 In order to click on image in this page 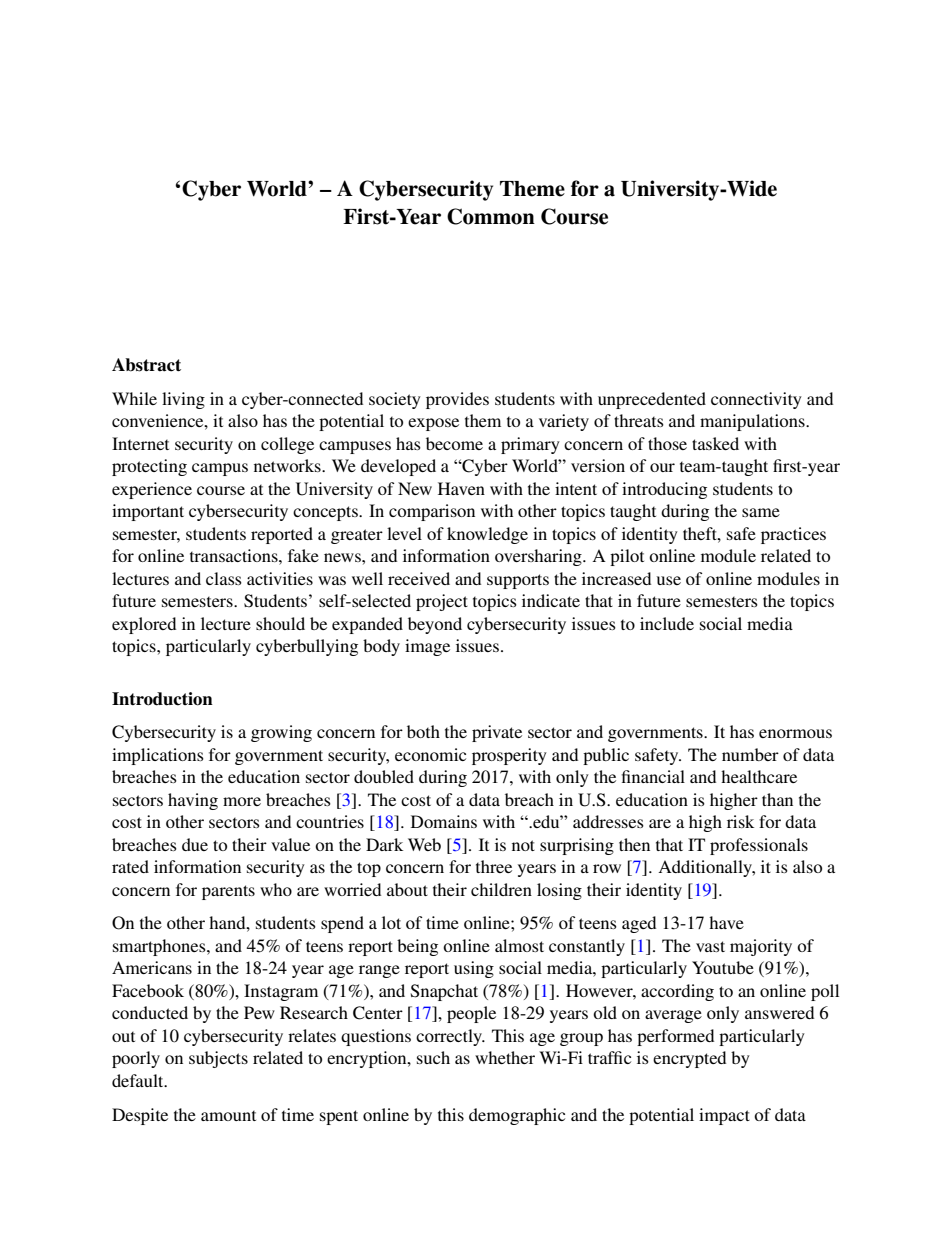, I will do `click(427, 647)`.
